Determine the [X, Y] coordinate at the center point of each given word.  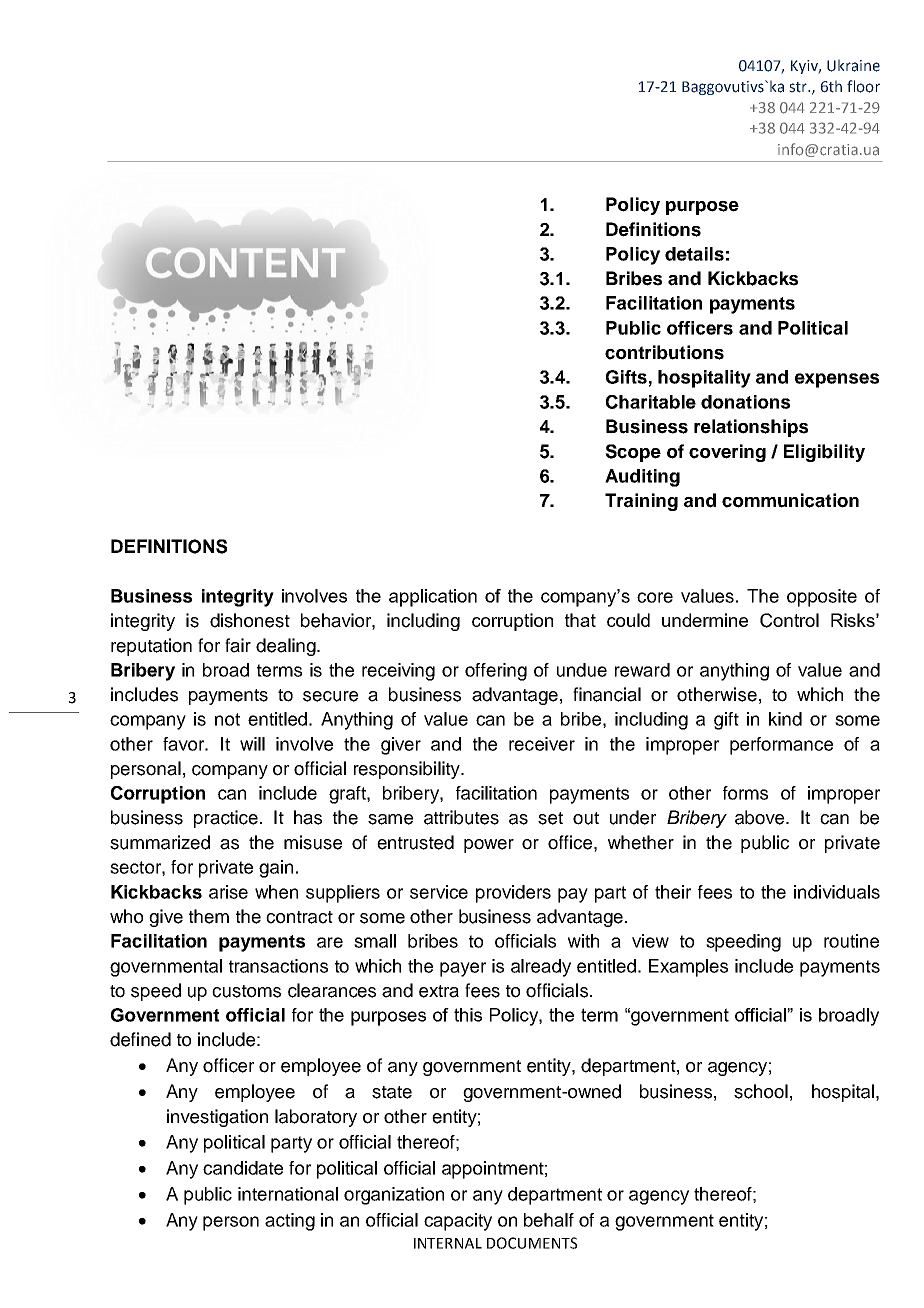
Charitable [651, 402]
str [799, 87]
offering [496, 672]
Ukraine [853, 65]
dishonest [250, 620]
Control [789, 620]
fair [238, 645]
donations [745, 402]
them [209, 916]
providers [513, 894]
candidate [243, 1168]
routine [851, 941]
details [694, 254]
